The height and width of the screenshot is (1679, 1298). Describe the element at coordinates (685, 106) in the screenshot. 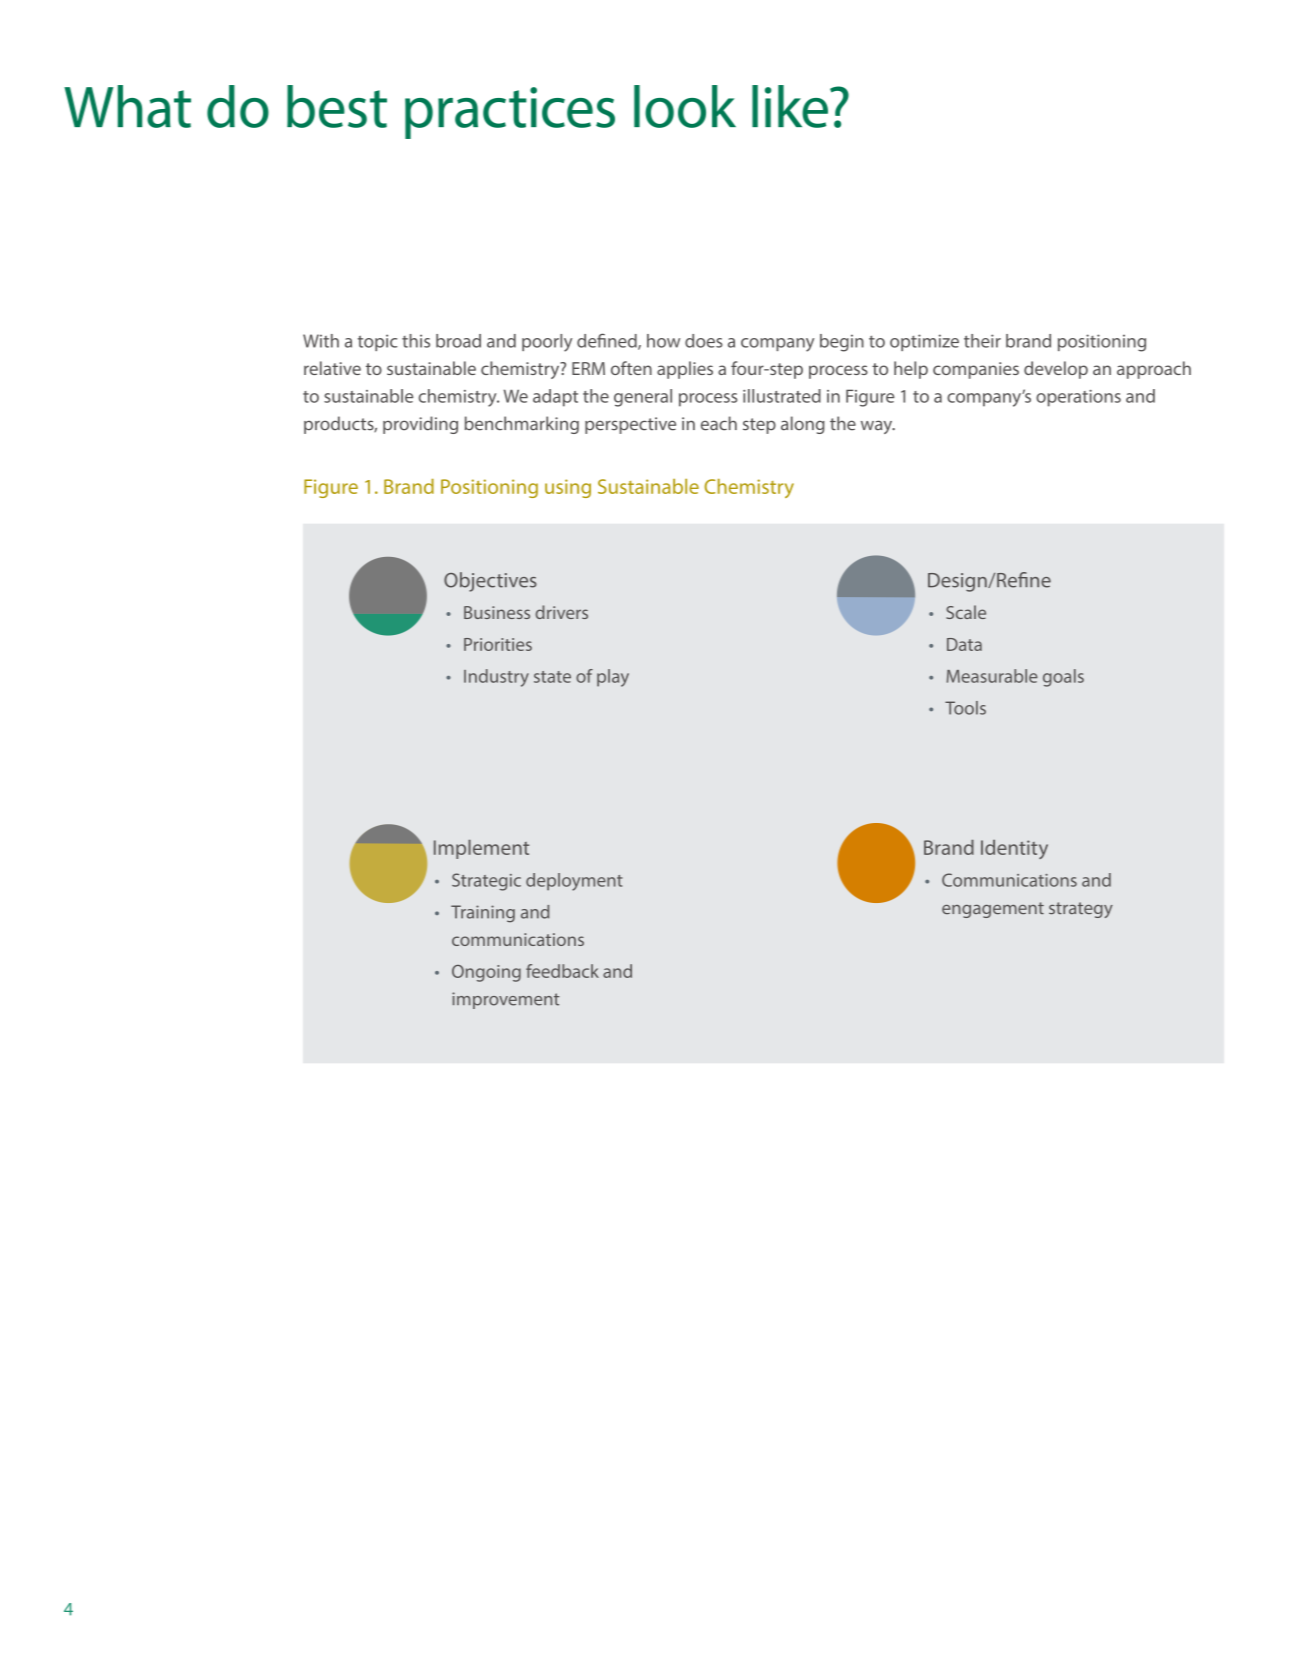

I see `look` at that location.
